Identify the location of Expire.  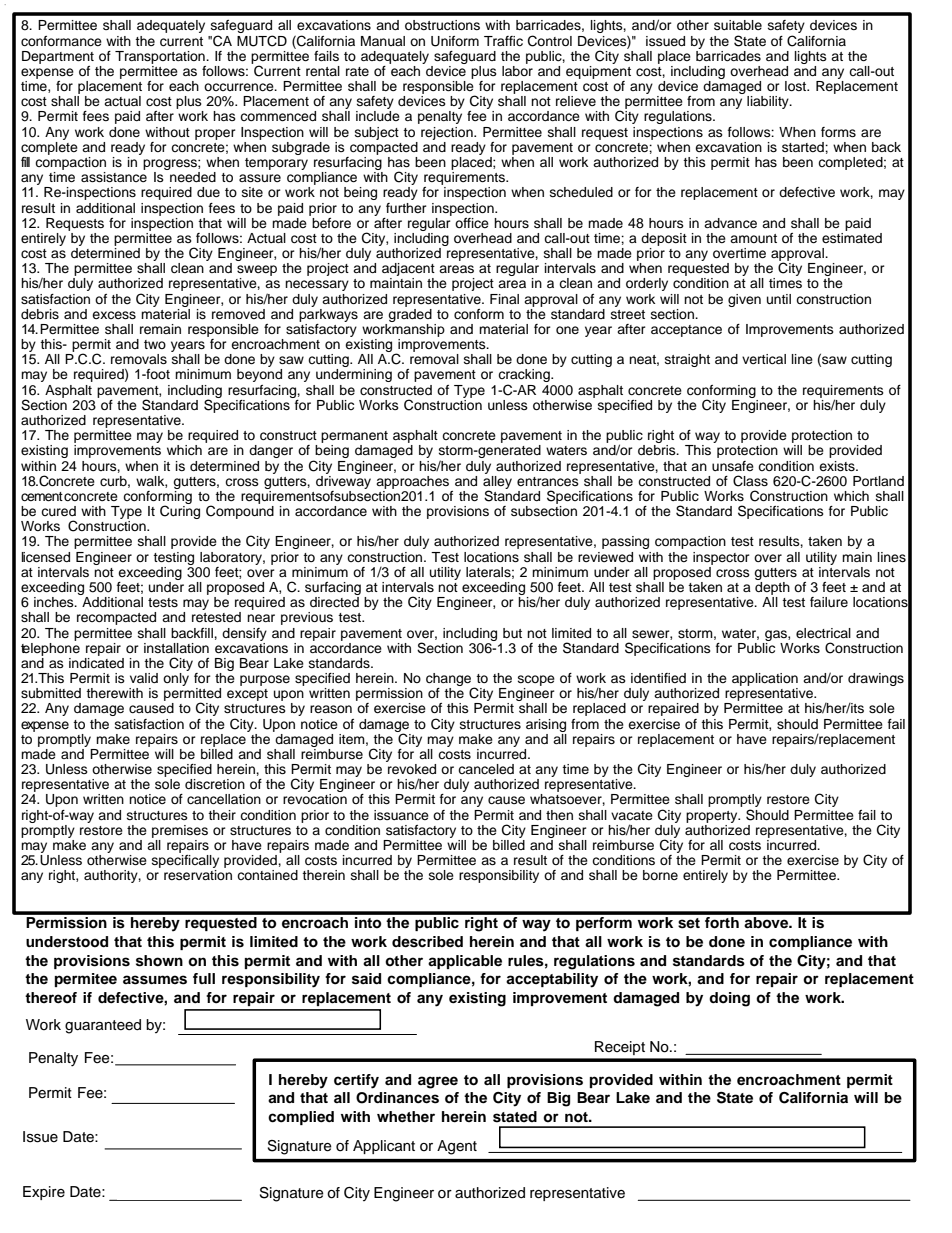
(44, 1193).
